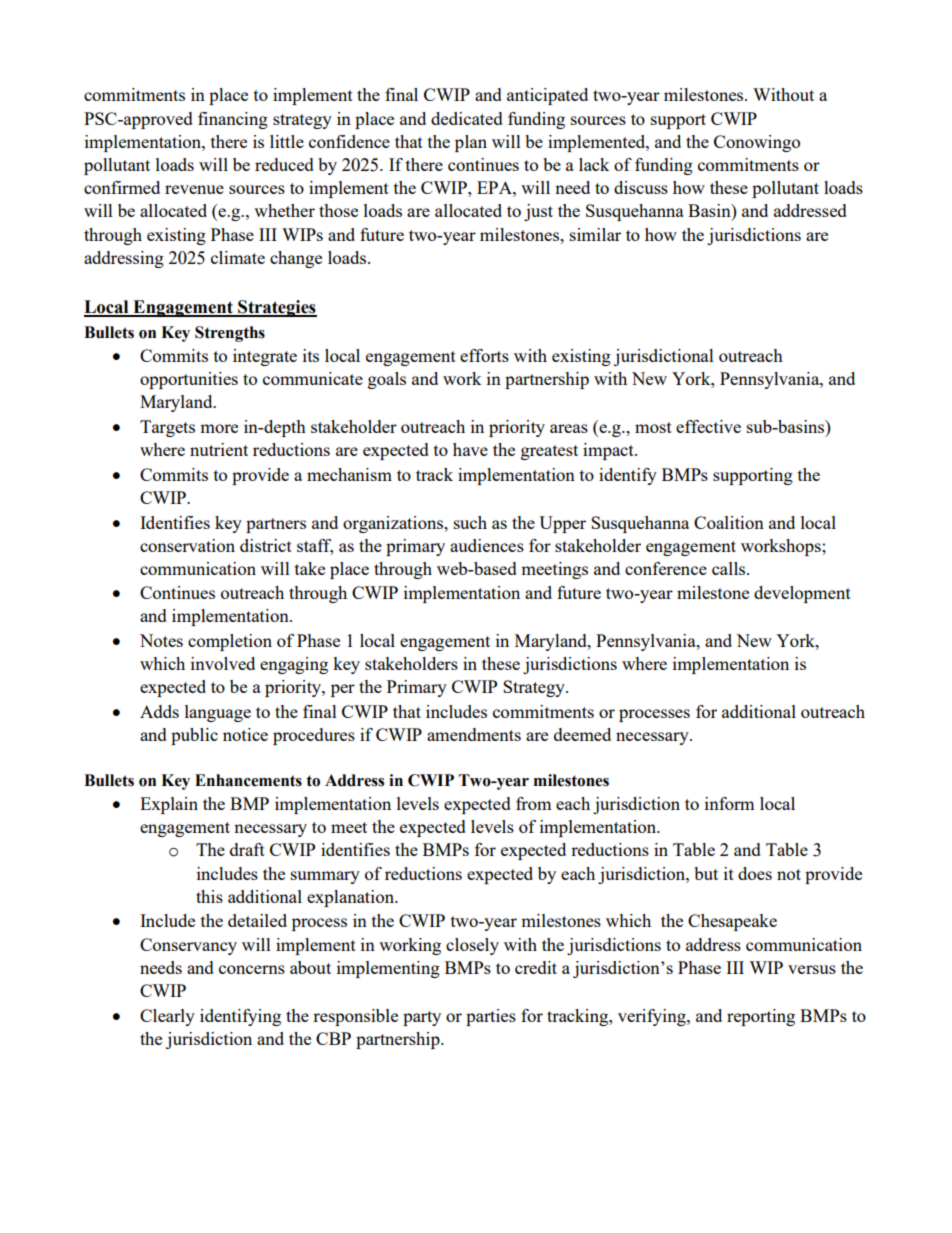 This document has width=952, height=1233. I want to click on conservation, so click(187, 545).
